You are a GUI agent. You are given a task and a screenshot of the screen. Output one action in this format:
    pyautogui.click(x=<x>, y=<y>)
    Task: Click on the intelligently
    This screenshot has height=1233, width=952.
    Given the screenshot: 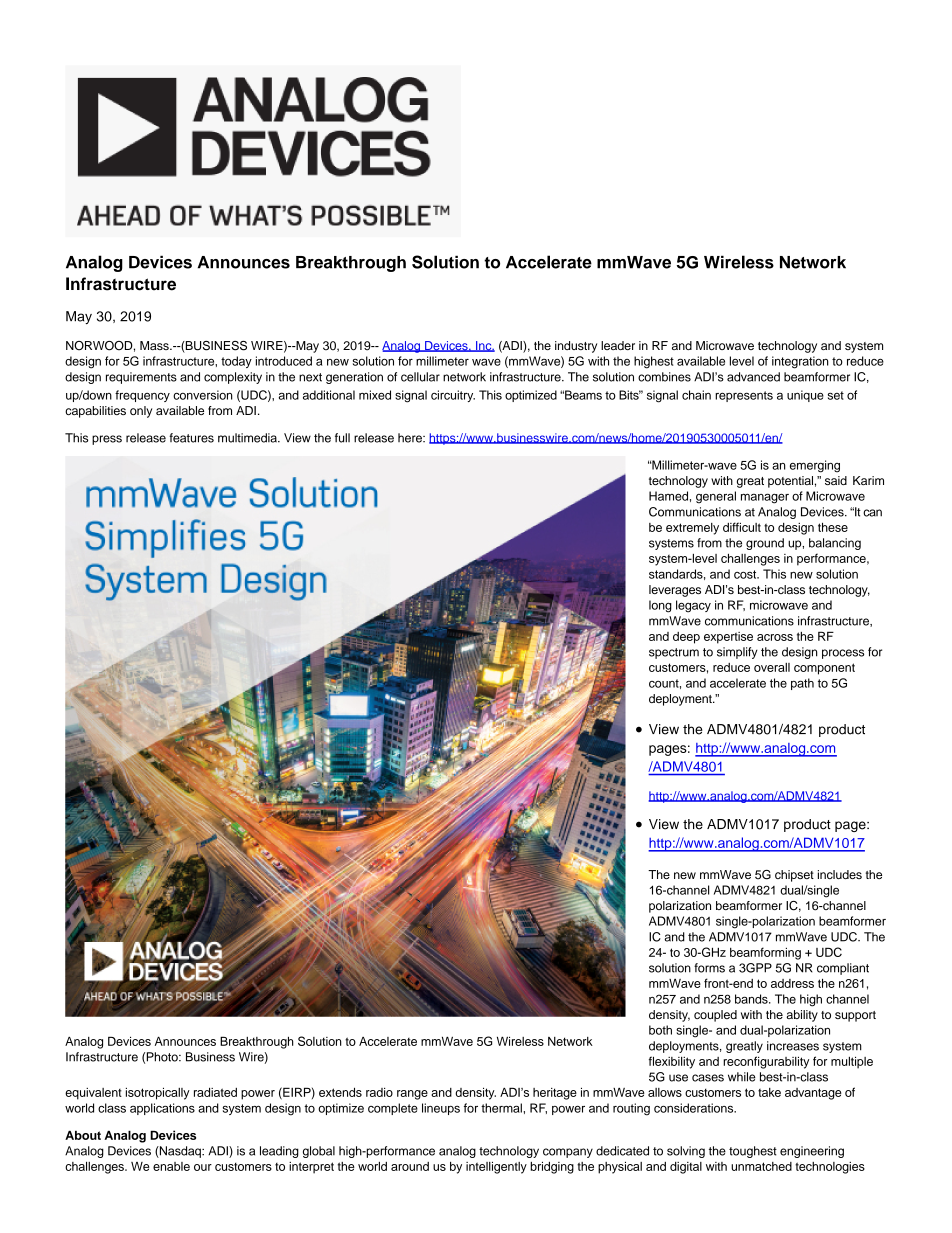 What is the action you would take?
    pyautogui.click(x=496, y=1167)
